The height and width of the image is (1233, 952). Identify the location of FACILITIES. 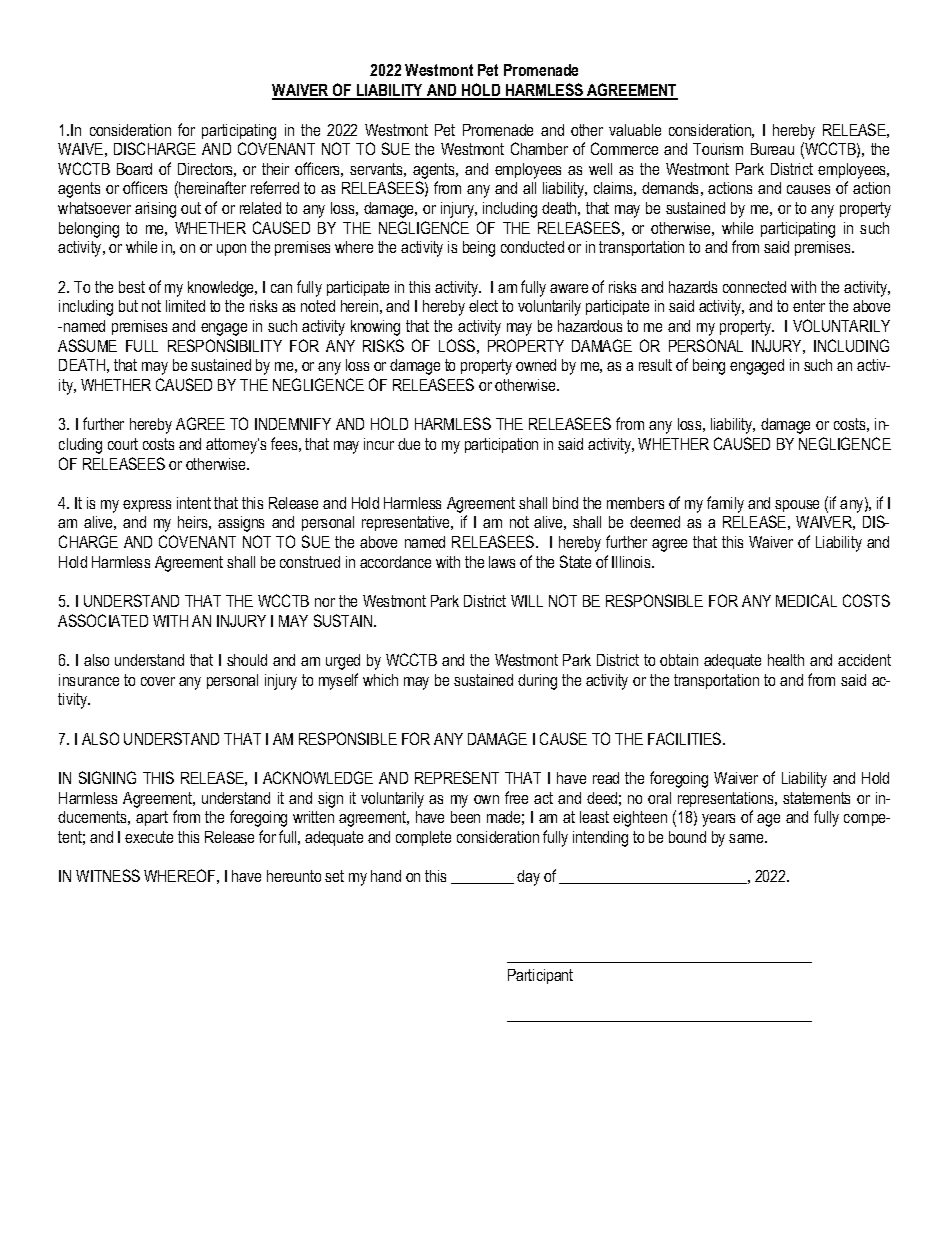
(686, 738).
